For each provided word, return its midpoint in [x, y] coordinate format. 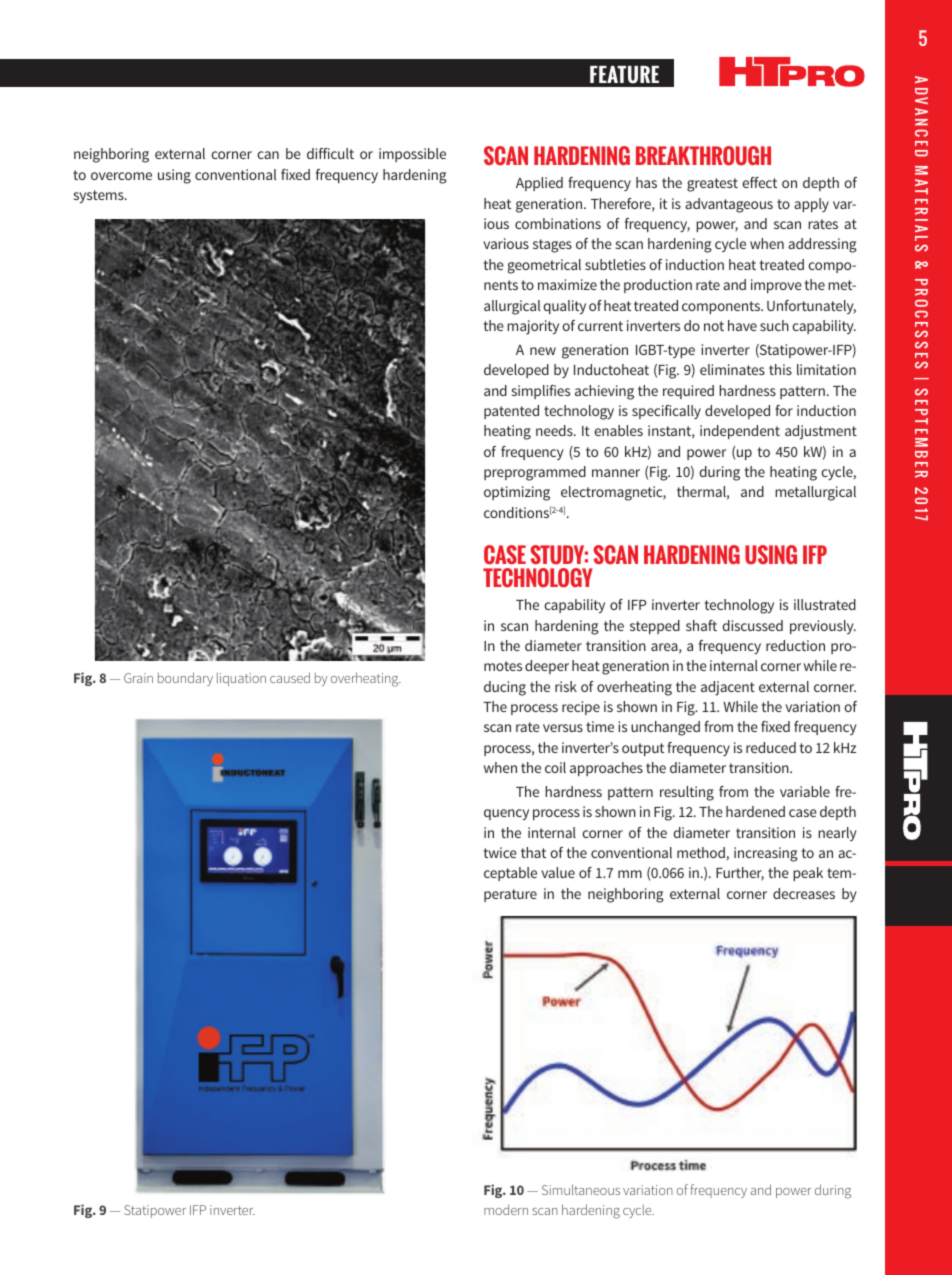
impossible [412, 155]
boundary [185, 679]
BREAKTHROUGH [703, 156]
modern [506, 1209]
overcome [121, 176]
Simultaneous [581, 1189]
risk [566, 686]
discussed [752, 625]
